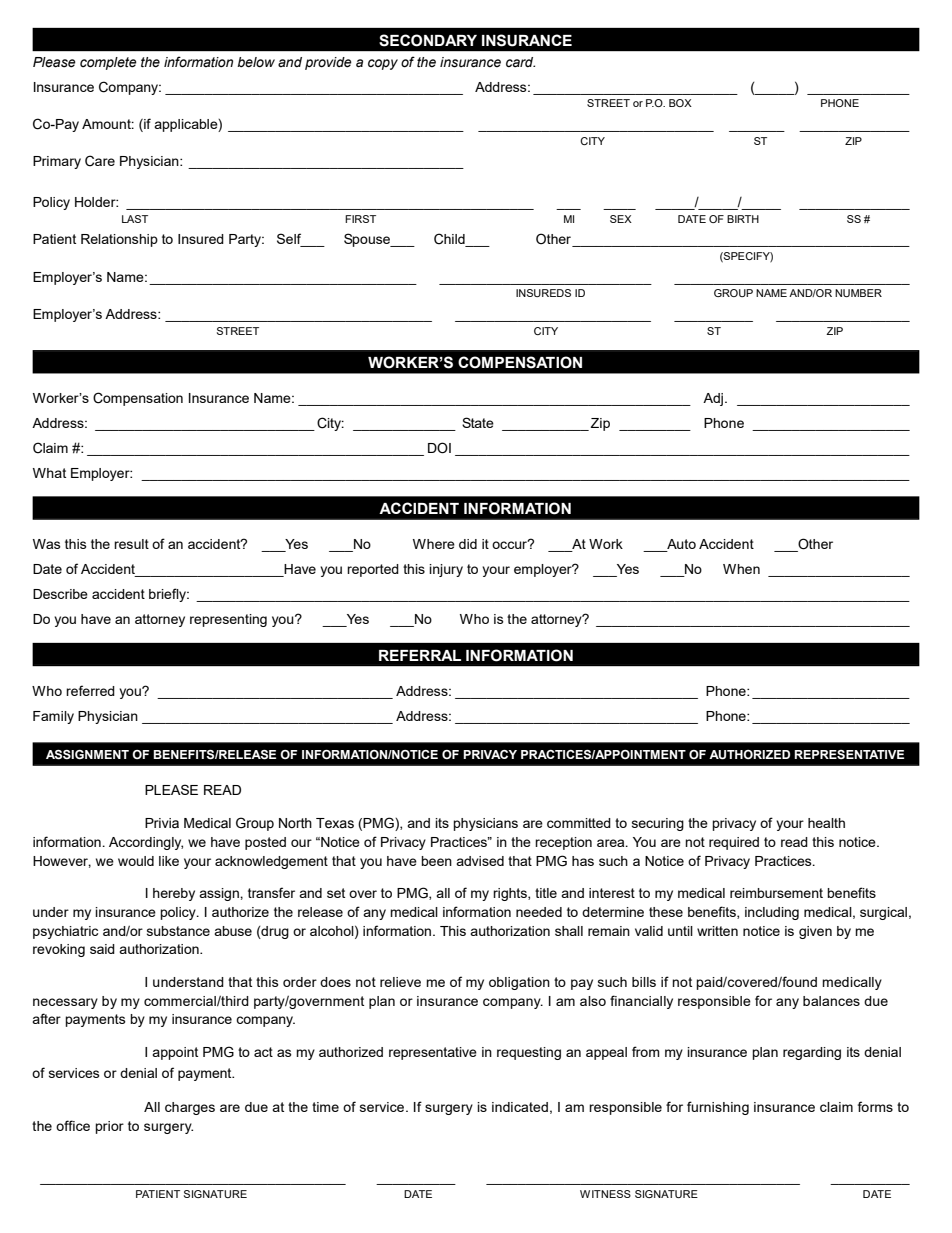 This document has height=1233, width=952. Describe the element at coordinates (109, 1127) in the document. I see `prior` at that location.
